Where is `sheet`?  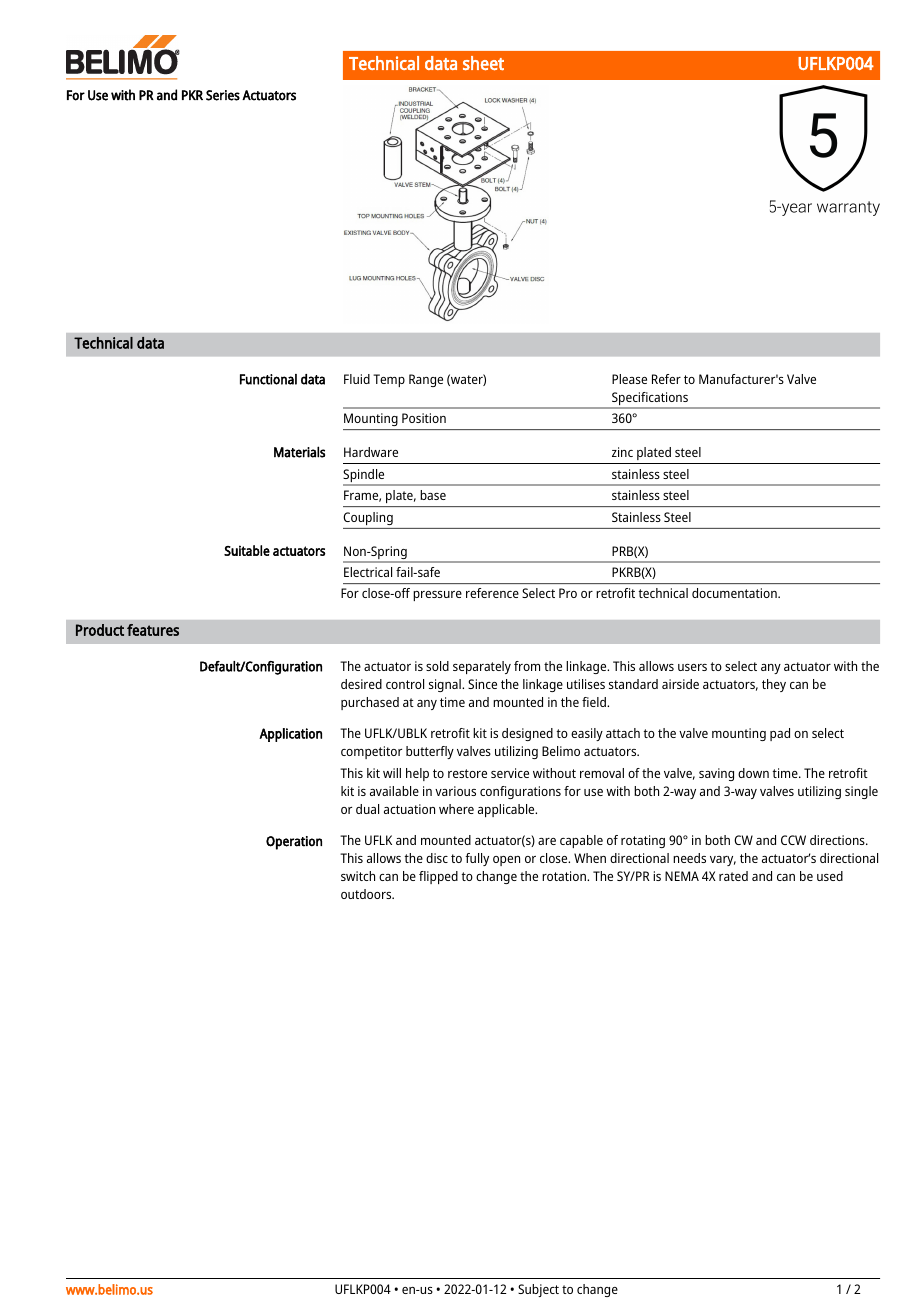 sheet is located at coordinates (483, 63).
